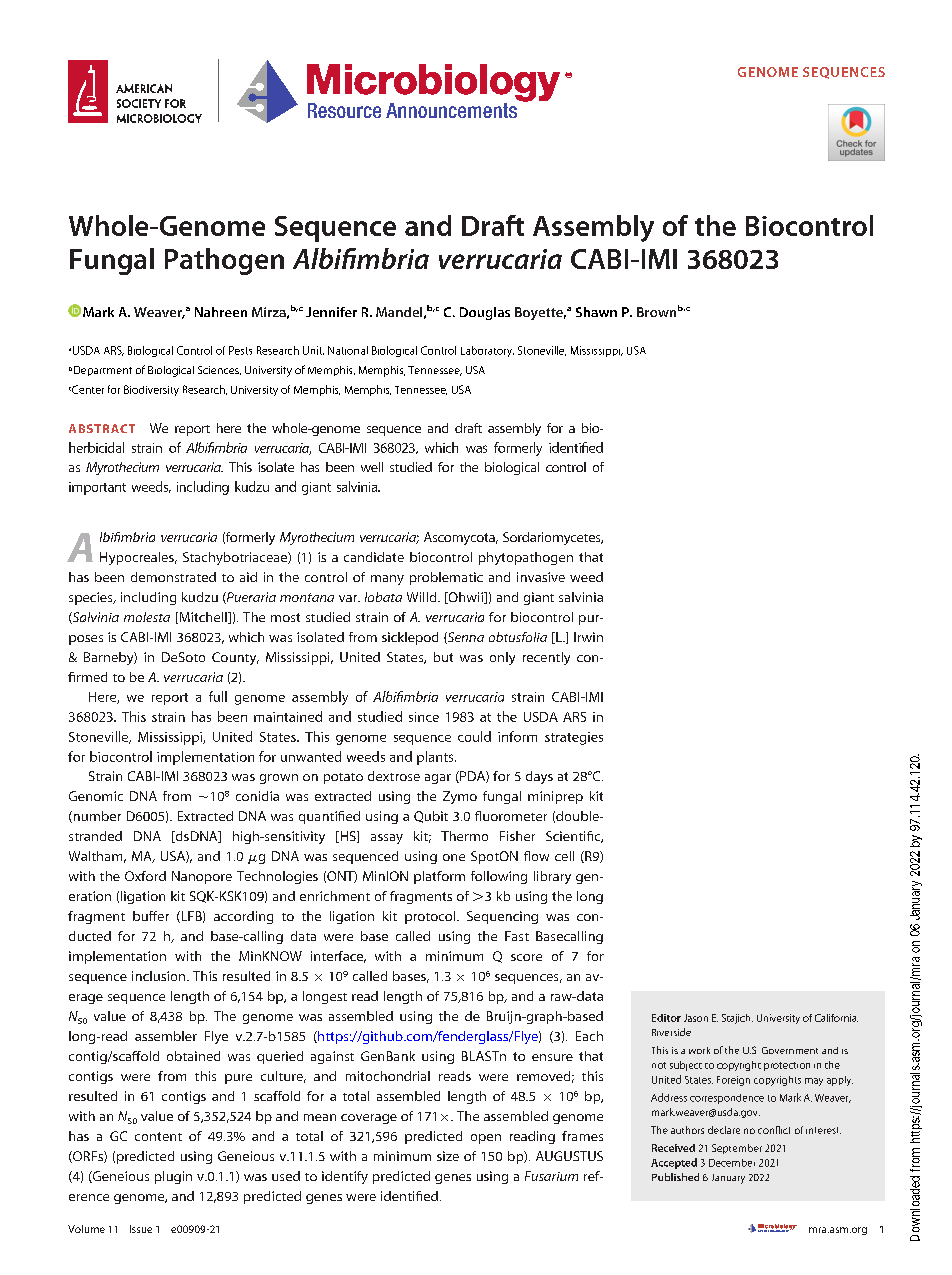 The height and width of the document is (1275, 952). I want to click on buffer, so click(151, 916).
